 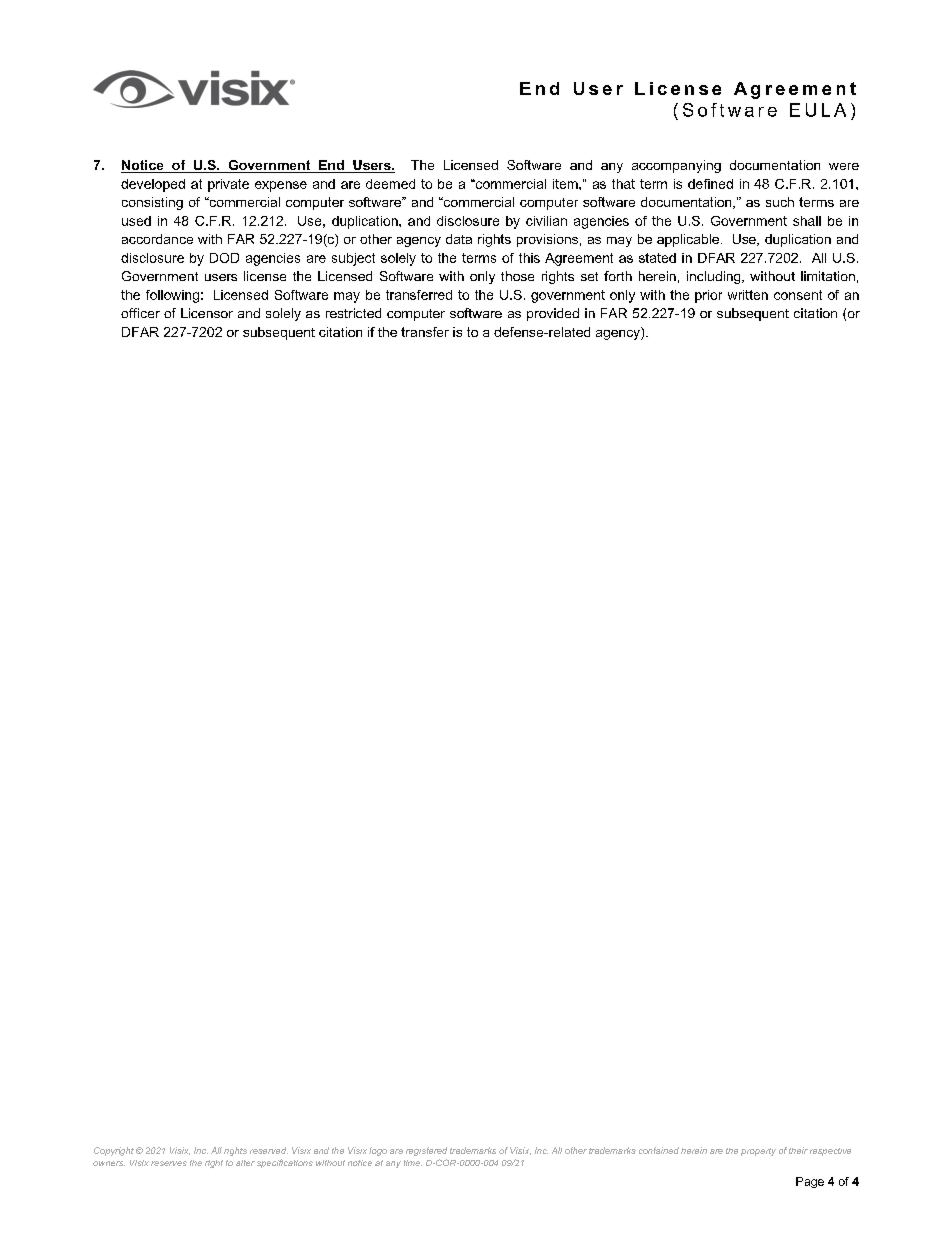 I want to click on private, so click(x=228, y=185).
